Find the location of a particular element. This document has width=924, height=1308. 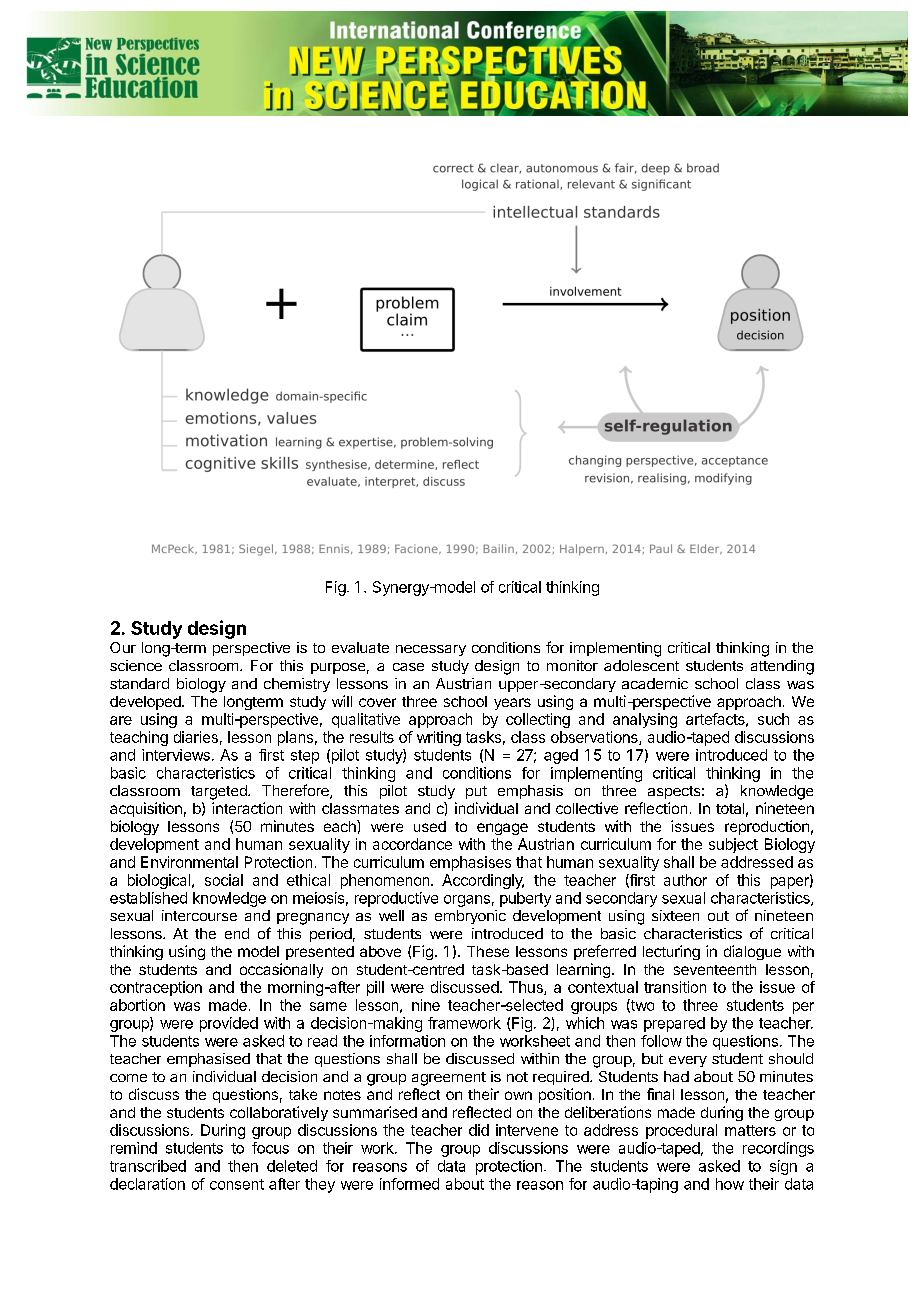

how is located at coordinates (730, 1184).
